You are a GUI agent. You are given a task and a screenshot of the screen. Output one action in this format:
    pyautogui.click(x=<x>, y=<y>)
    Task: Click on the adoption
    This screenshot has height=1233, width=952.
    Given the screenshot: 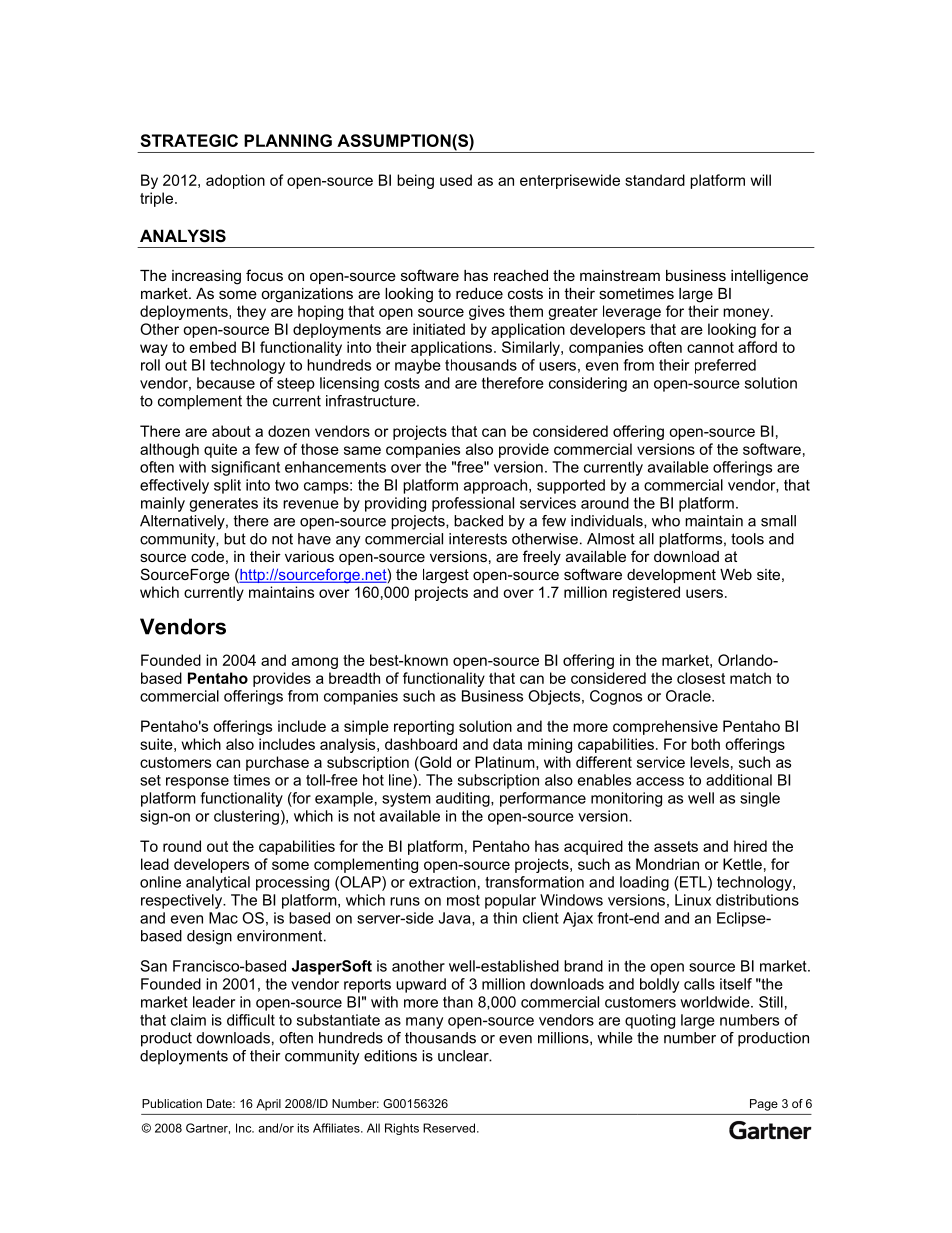 What is the action you would take?
    pyautogui.click(x=235, y=181)
